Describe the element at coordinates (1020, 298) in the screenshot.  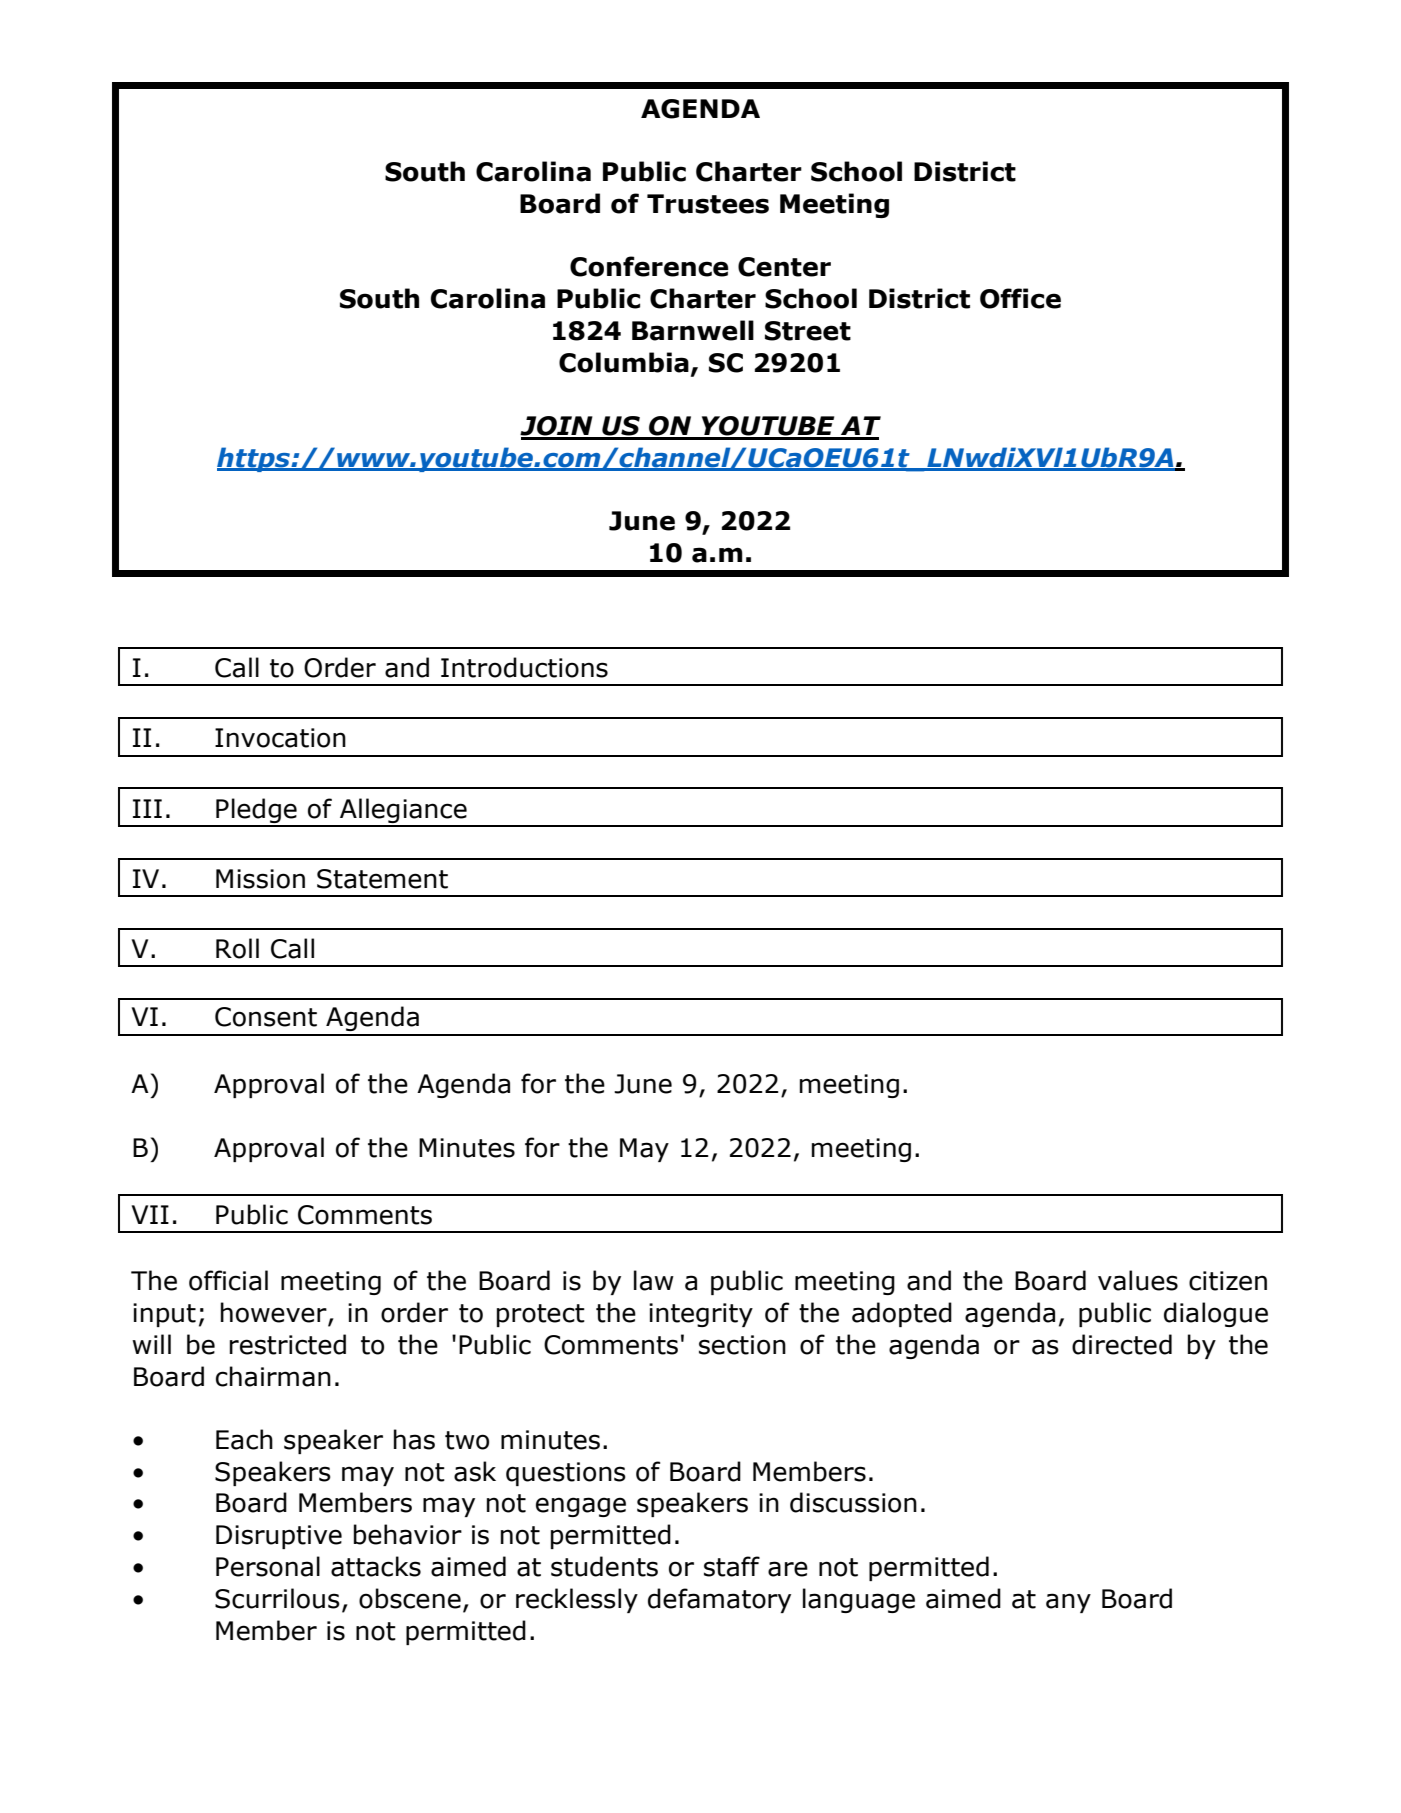
I see `Office` at that location.
